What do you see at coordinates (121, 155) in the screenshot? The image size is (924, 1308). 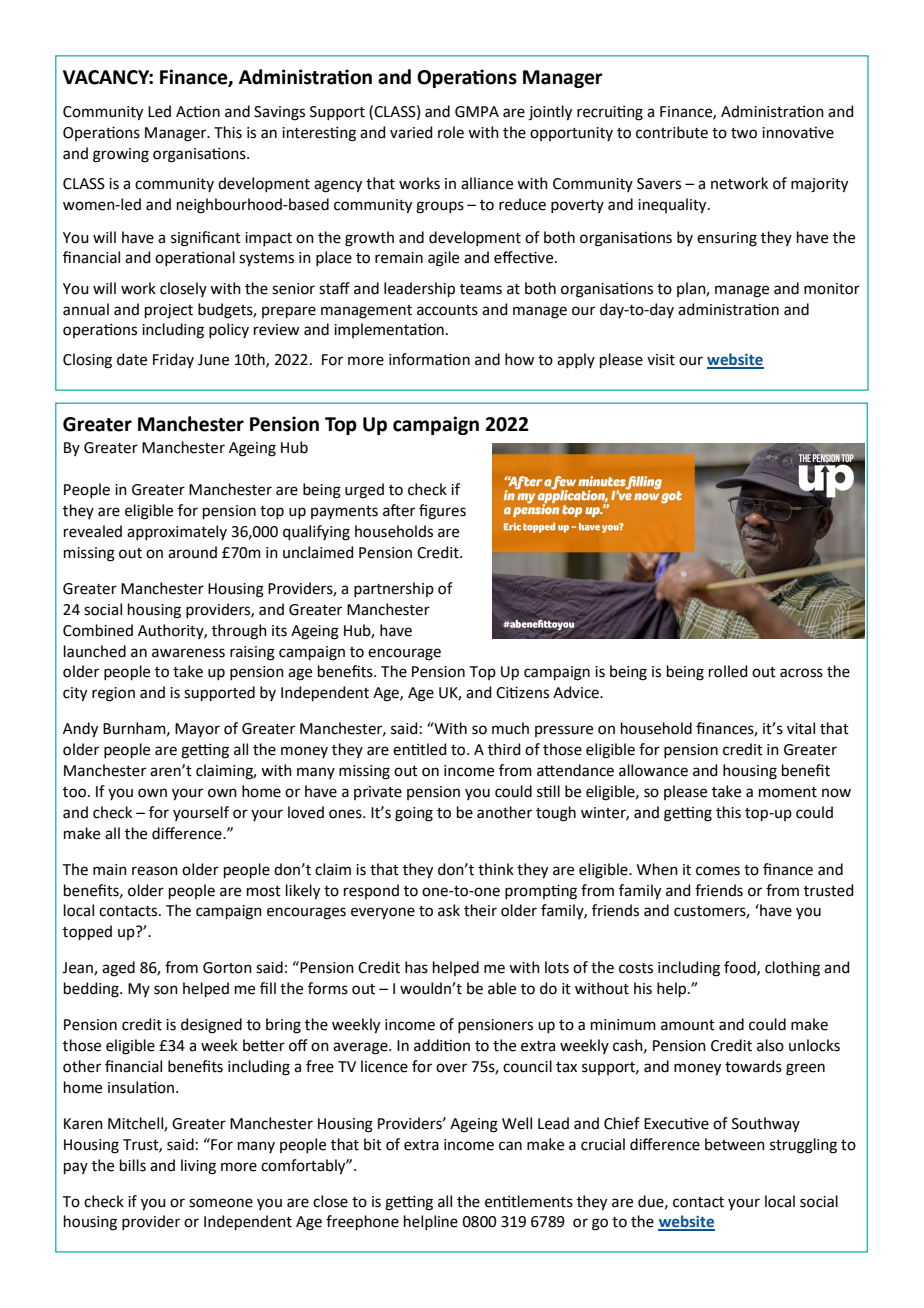 I see `growing` at bounding box center [121, 155].
